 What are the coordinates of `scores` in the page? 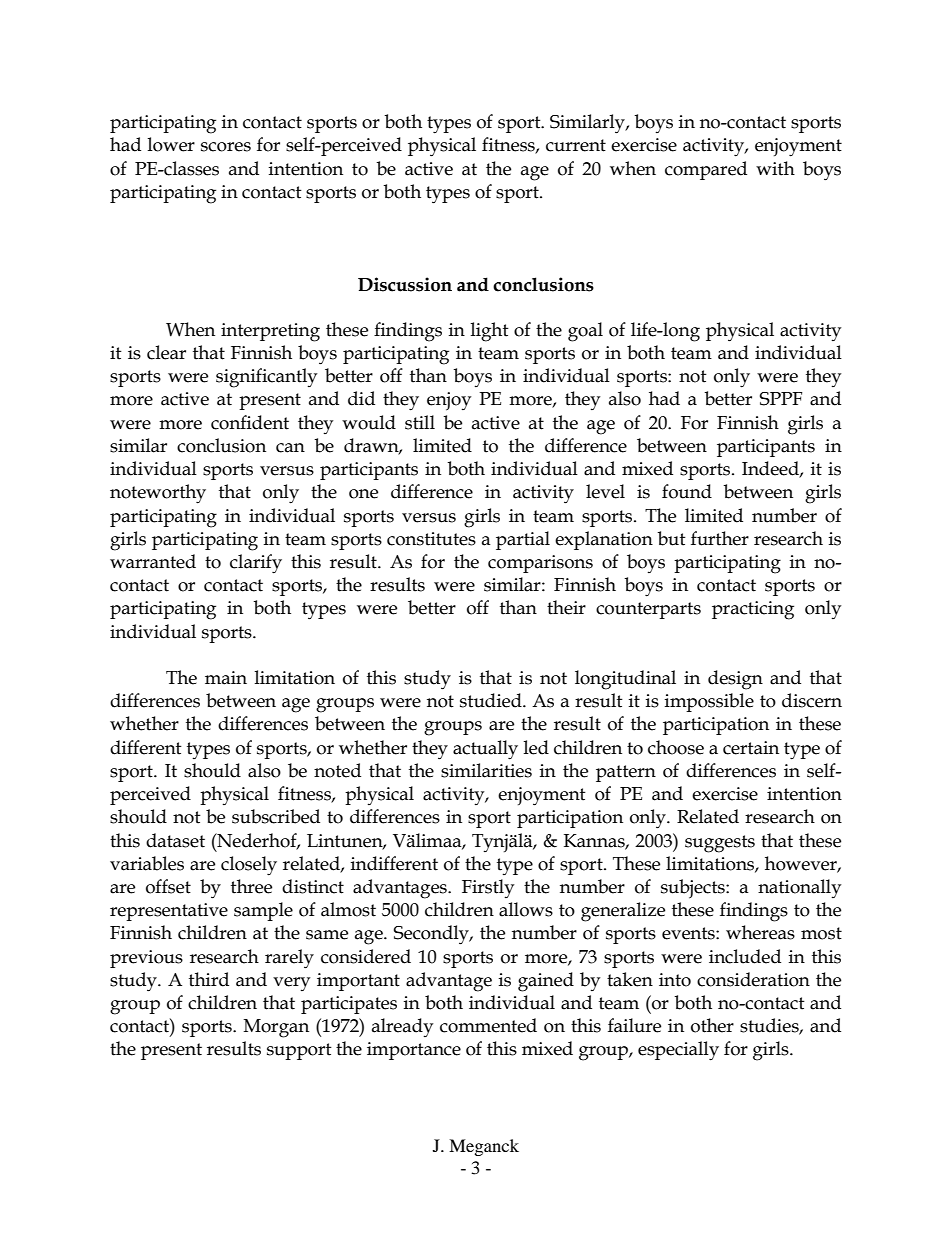 It's located at (226, 147).
